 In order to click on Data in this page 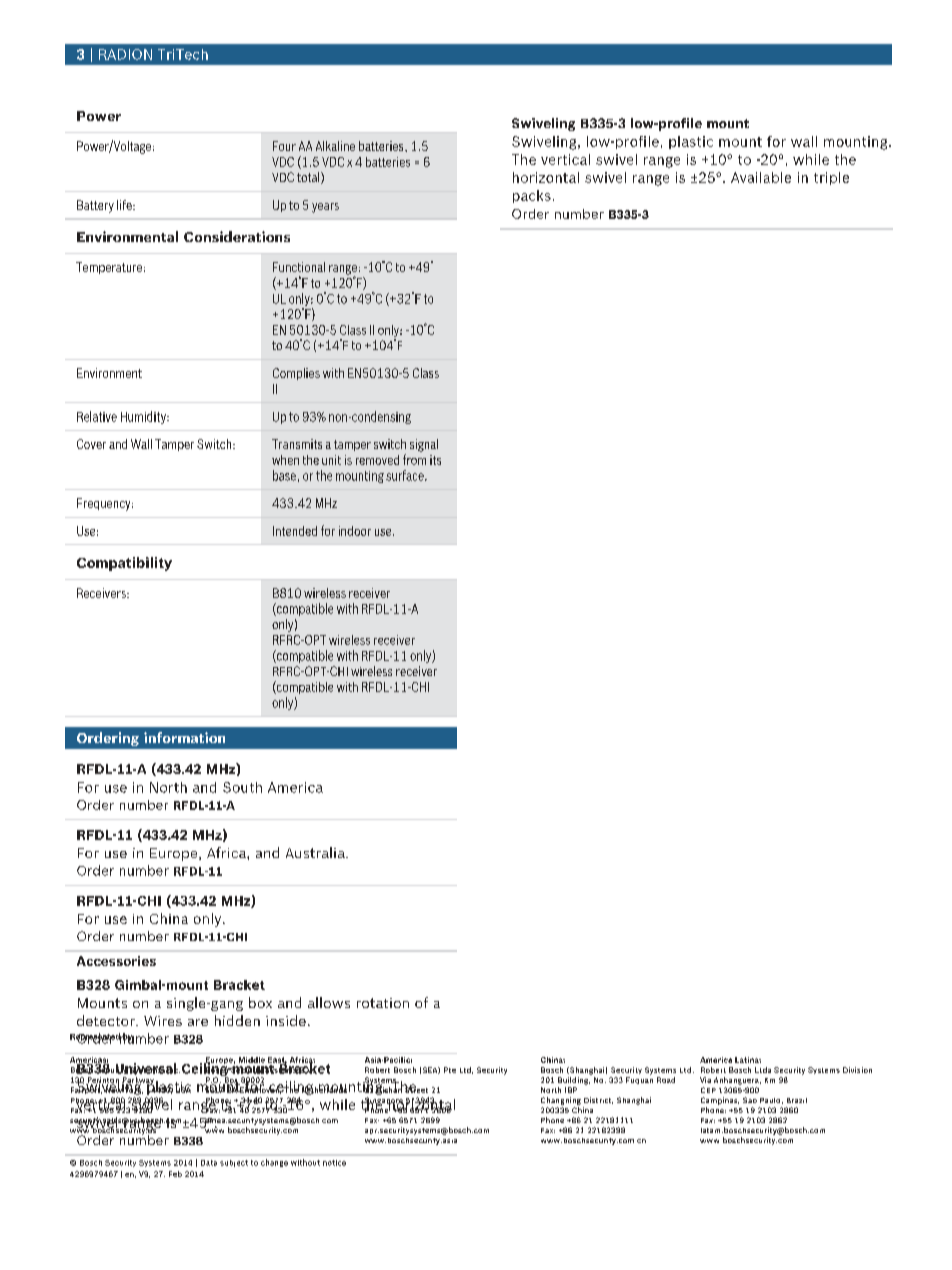, I will do `click(209, 1163)`.
